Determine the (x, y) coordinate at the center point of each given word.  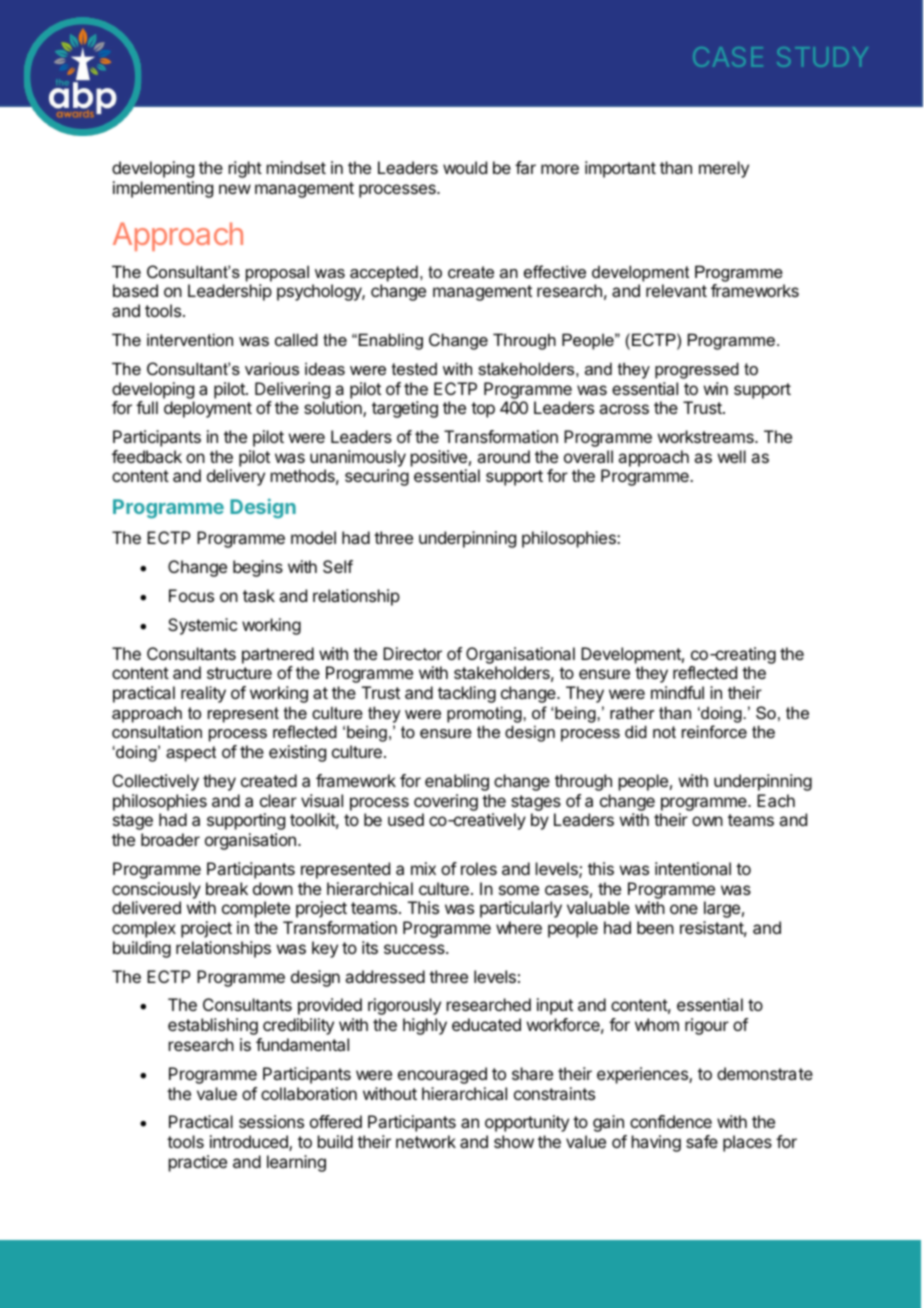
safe (702, 1141)
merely (724, 169)
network (426, 1141)
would (465, 167)
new (235, 189)
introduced (250, 1143)
